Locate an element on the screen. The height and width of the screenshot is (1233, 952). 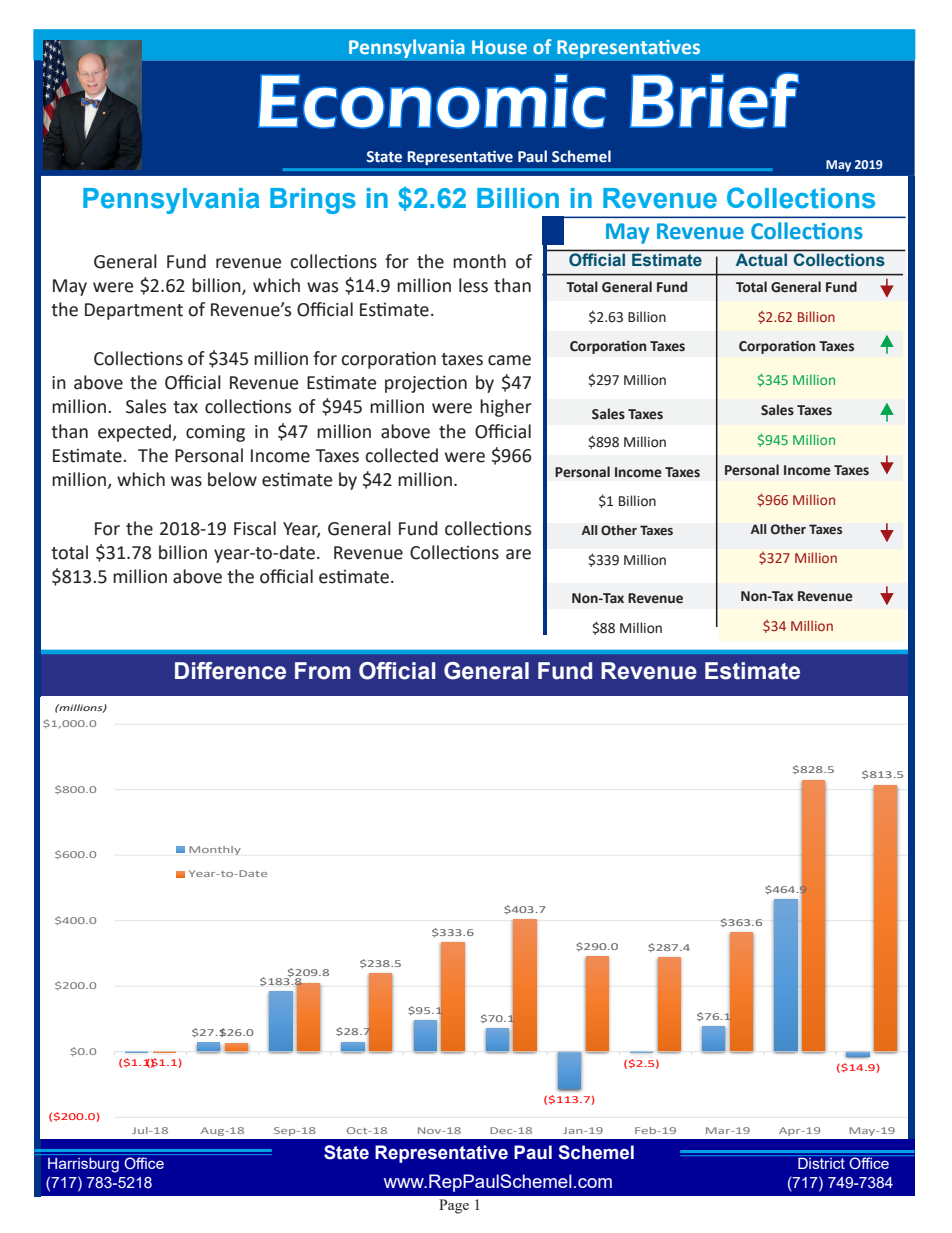
Brings is located at coordinates (313, 201).
